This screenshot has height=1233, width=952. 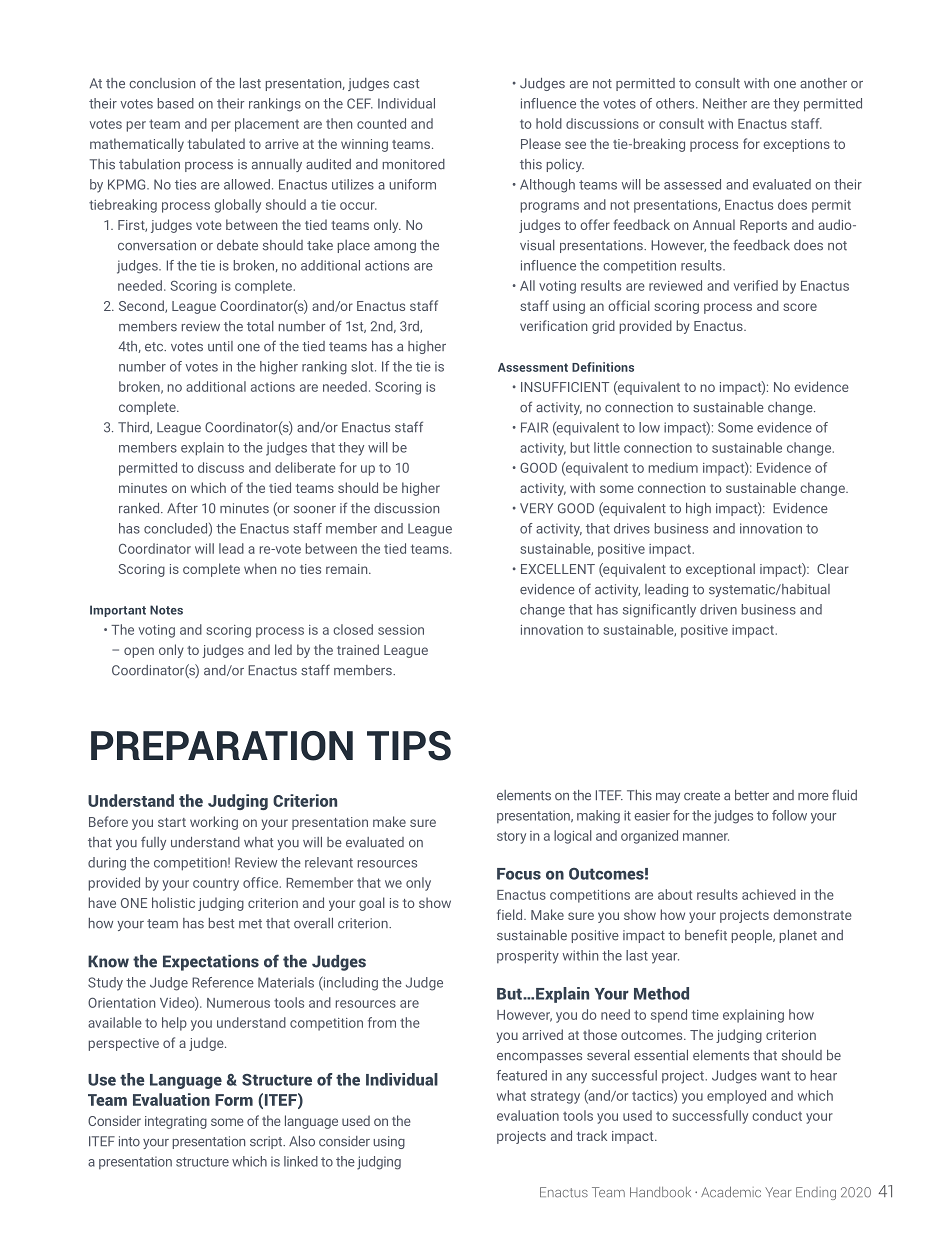 I want to click on start, so click(x=172, y=822).
